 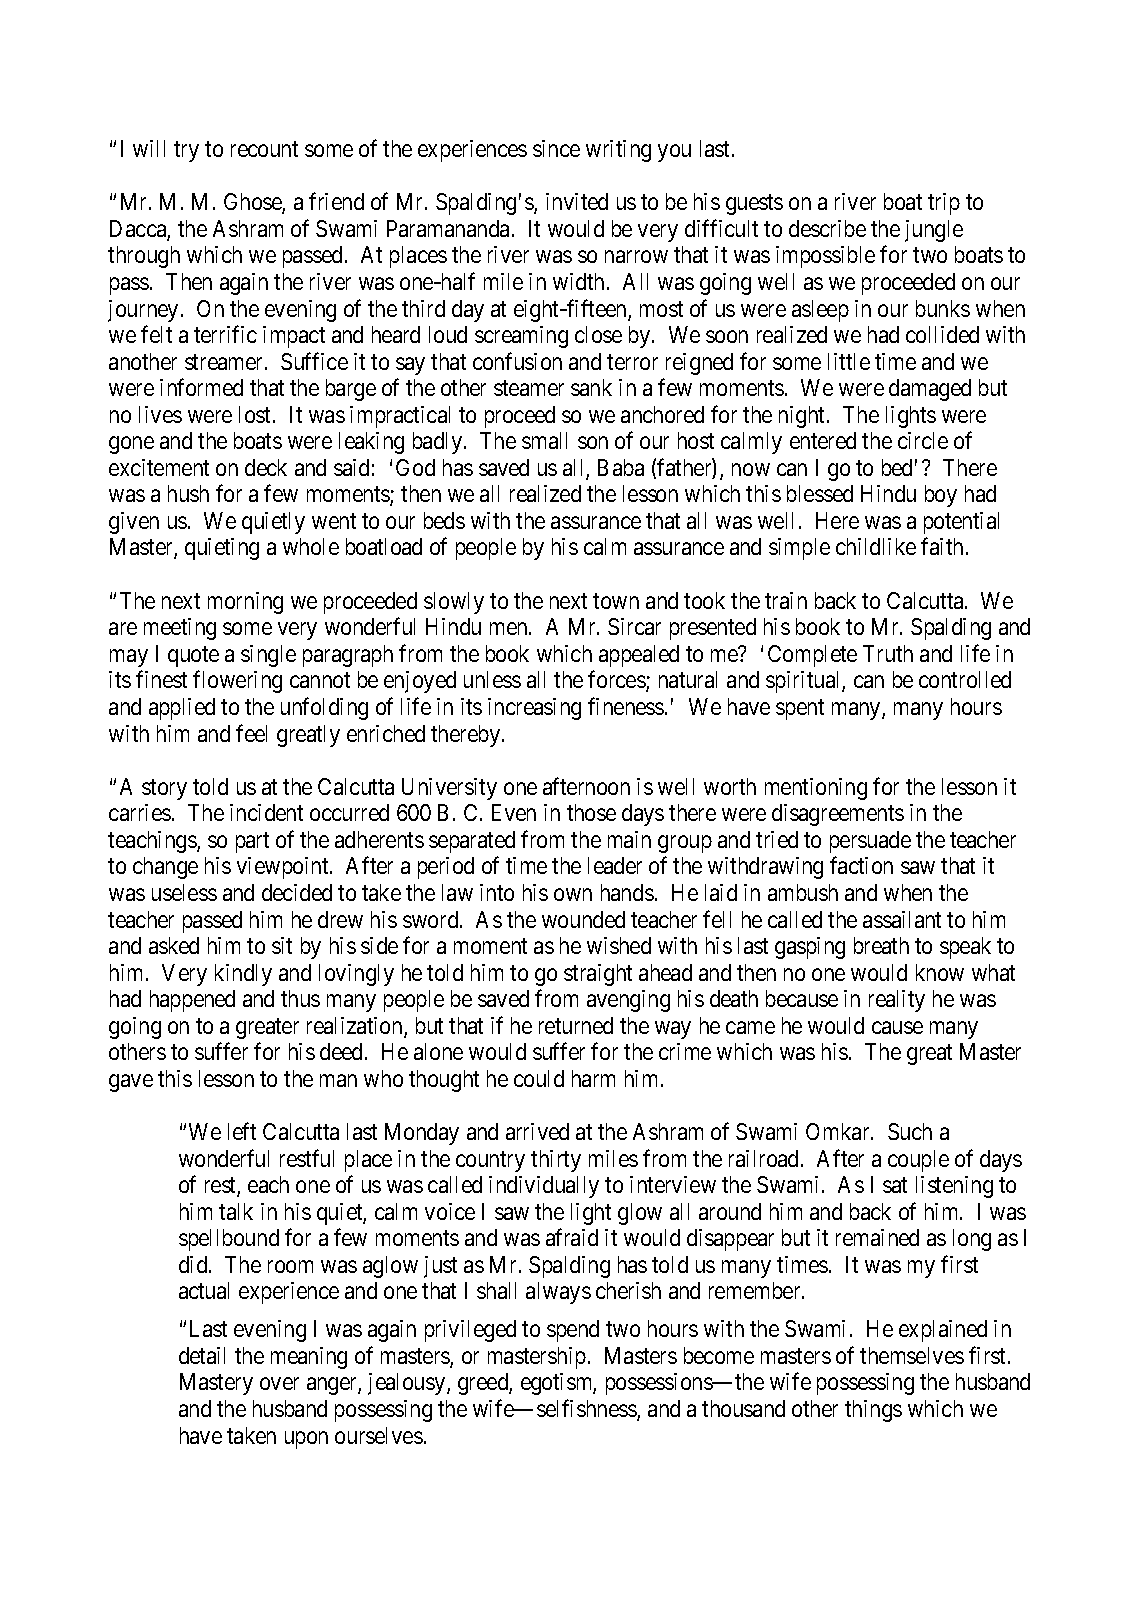 I want to click on invited, so click(x=577, y=201).
